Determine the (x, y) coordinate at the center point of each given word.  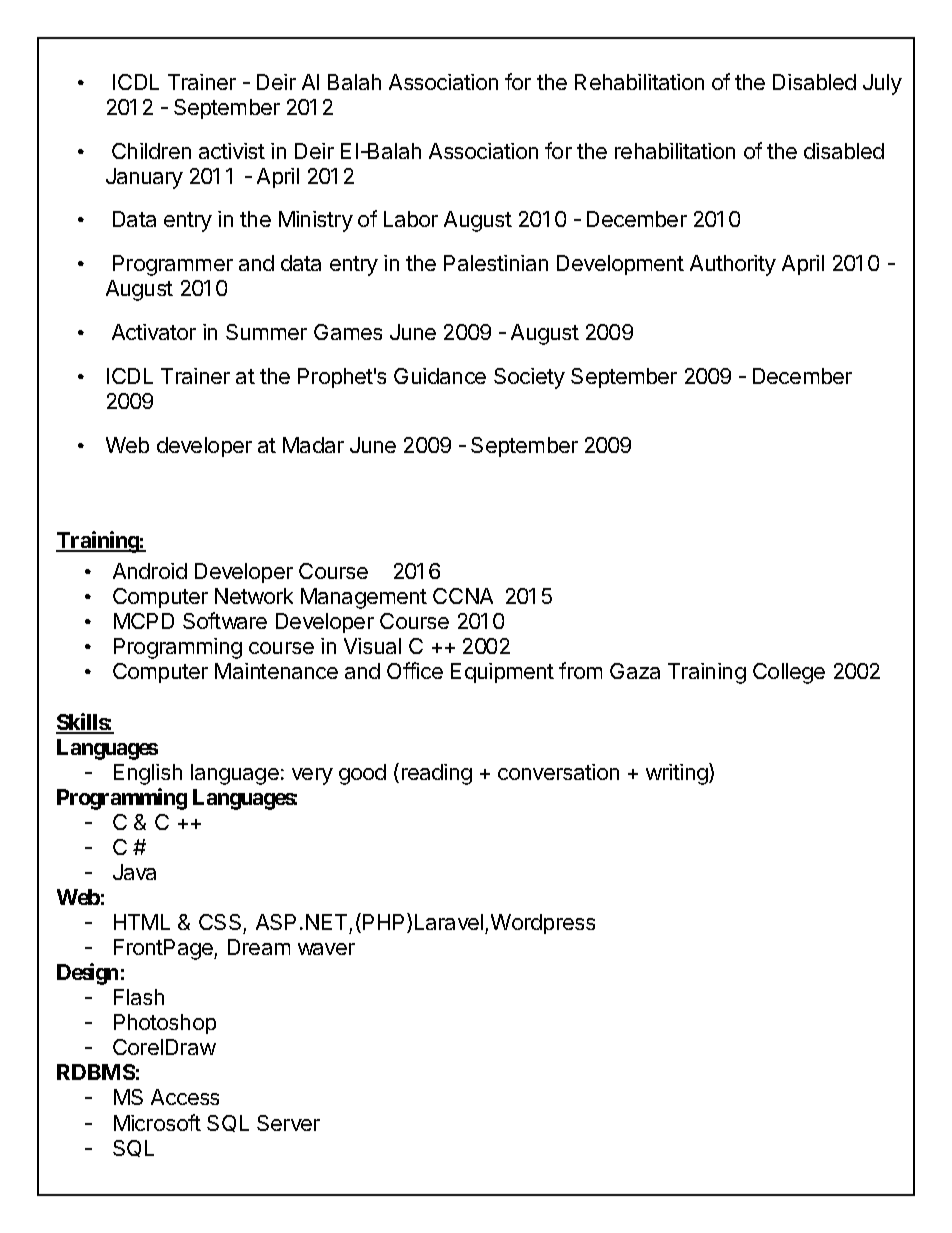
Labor (411, 219)
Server (288, 1123)
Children (151, 151)
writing (678, 774)
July (882, 84)
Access (185, 1097)
